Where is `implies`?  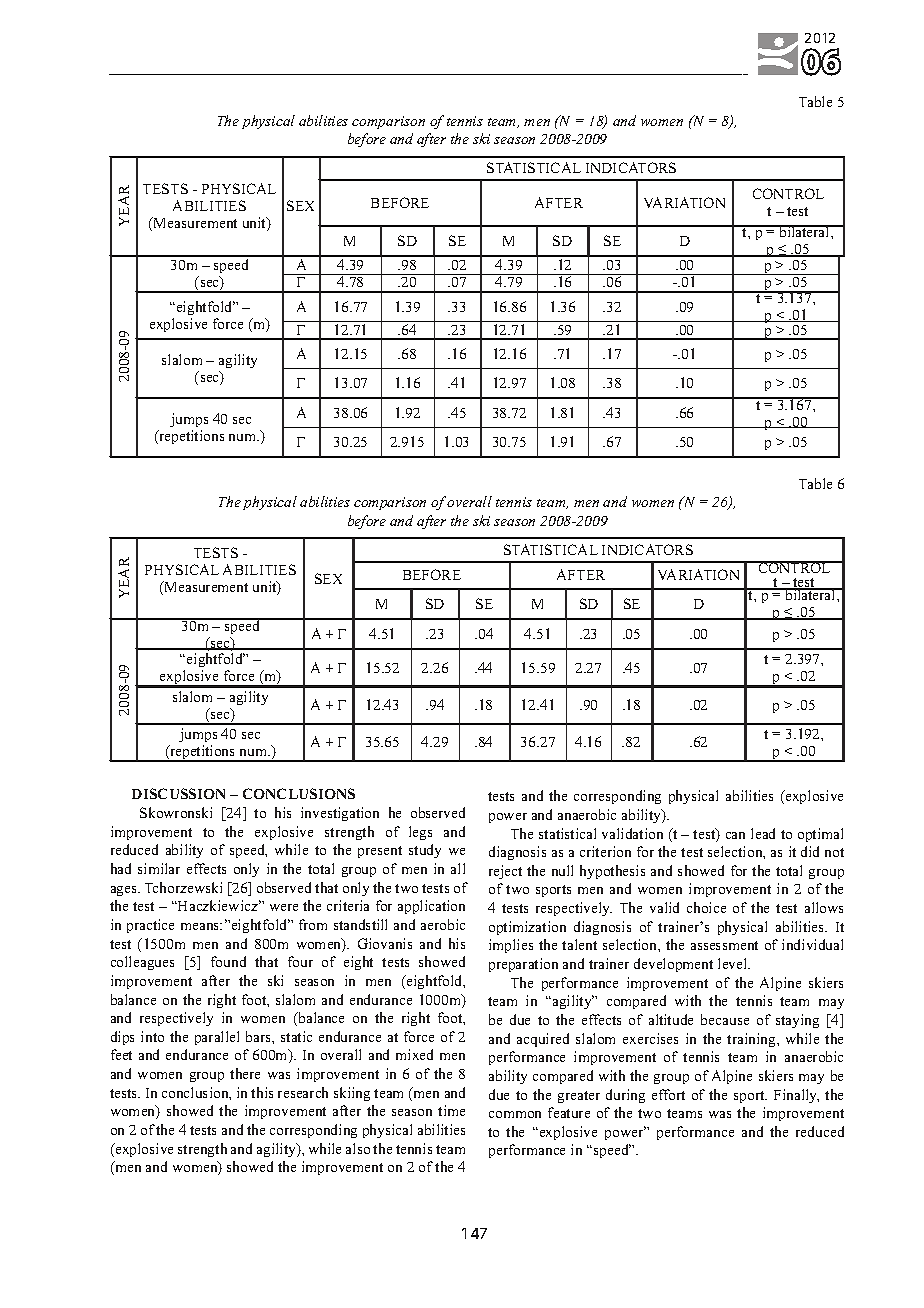
implies is located at coordinates (511, 946).
